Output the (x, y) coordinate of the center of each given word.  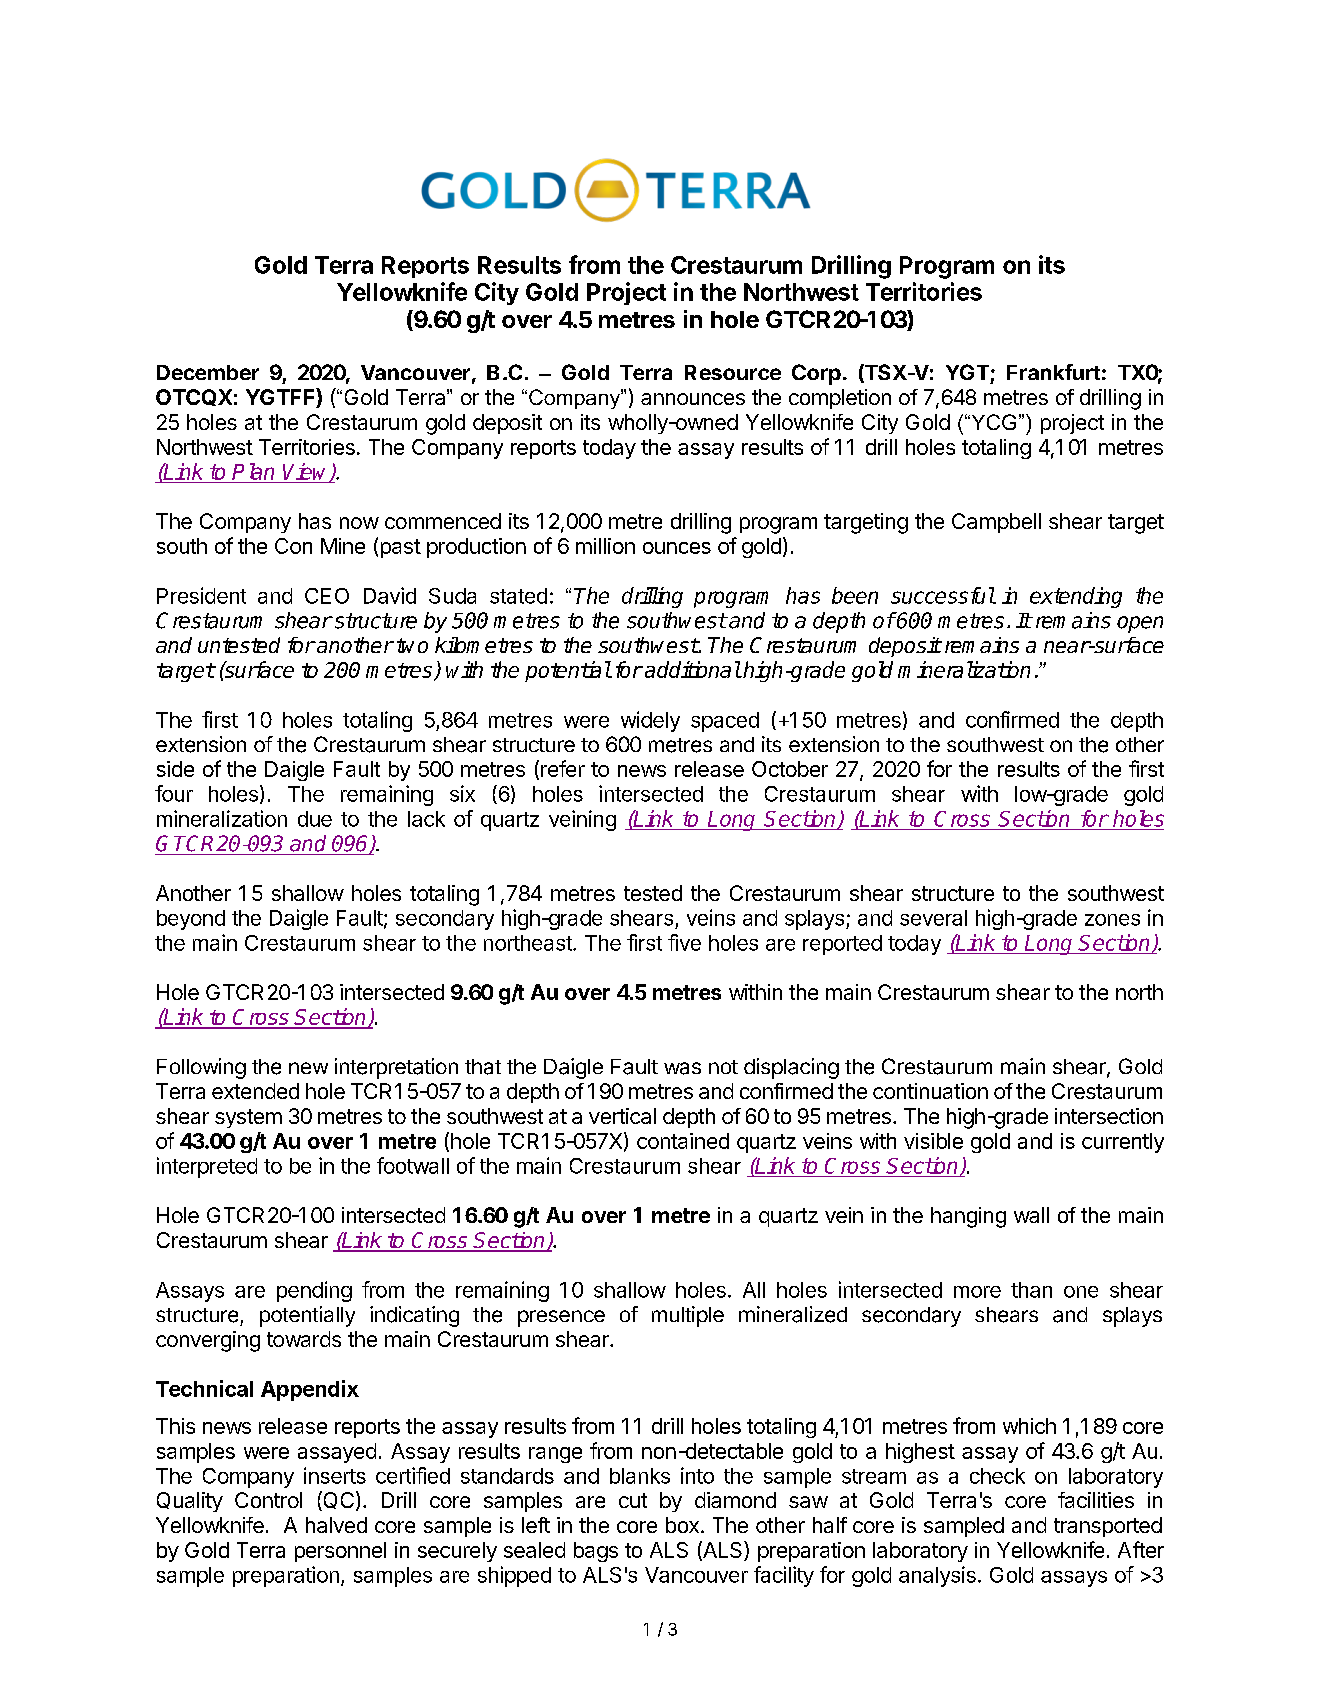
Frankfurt (1053, 372)
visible (933, 1141)
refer (563, 768)
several (933, 918)
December (208, 372)
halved (336, 1525)
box (682, 1525)
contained (683, 1141)
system (248, 1118)
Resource (733, 372)
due (315, 819)
